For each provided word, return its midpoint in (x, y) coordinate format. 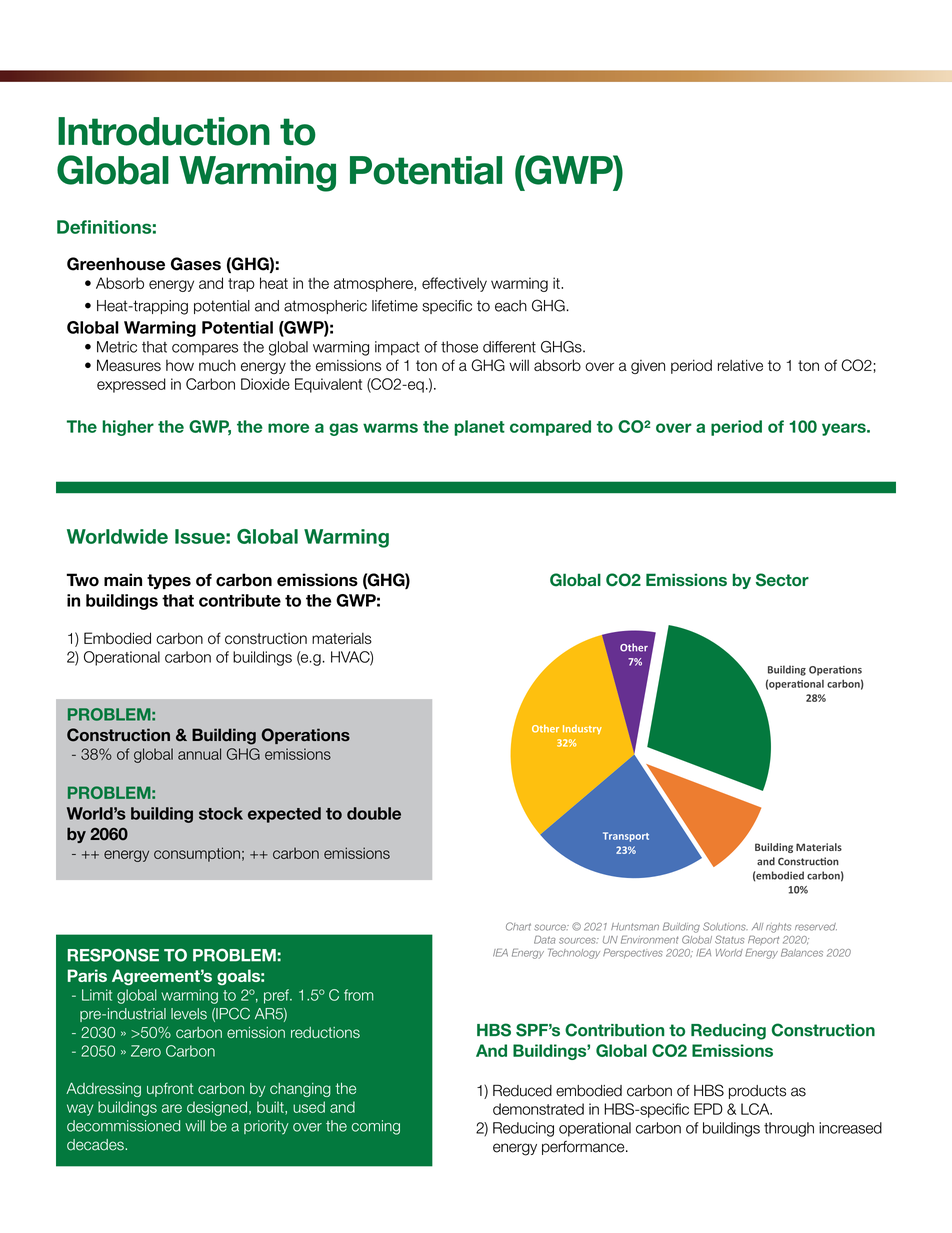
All (757, 926)
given (648, 367)
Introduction (164, 131)
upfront (170, 1090)
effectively (454, 284)
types (169, 581)
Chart (518, 926)
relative (740, 365)
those (459, 347)
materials (342, 638)
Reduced (522, 1090)
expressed (131, 385)
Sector (782, 580)
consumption (197, 854)
